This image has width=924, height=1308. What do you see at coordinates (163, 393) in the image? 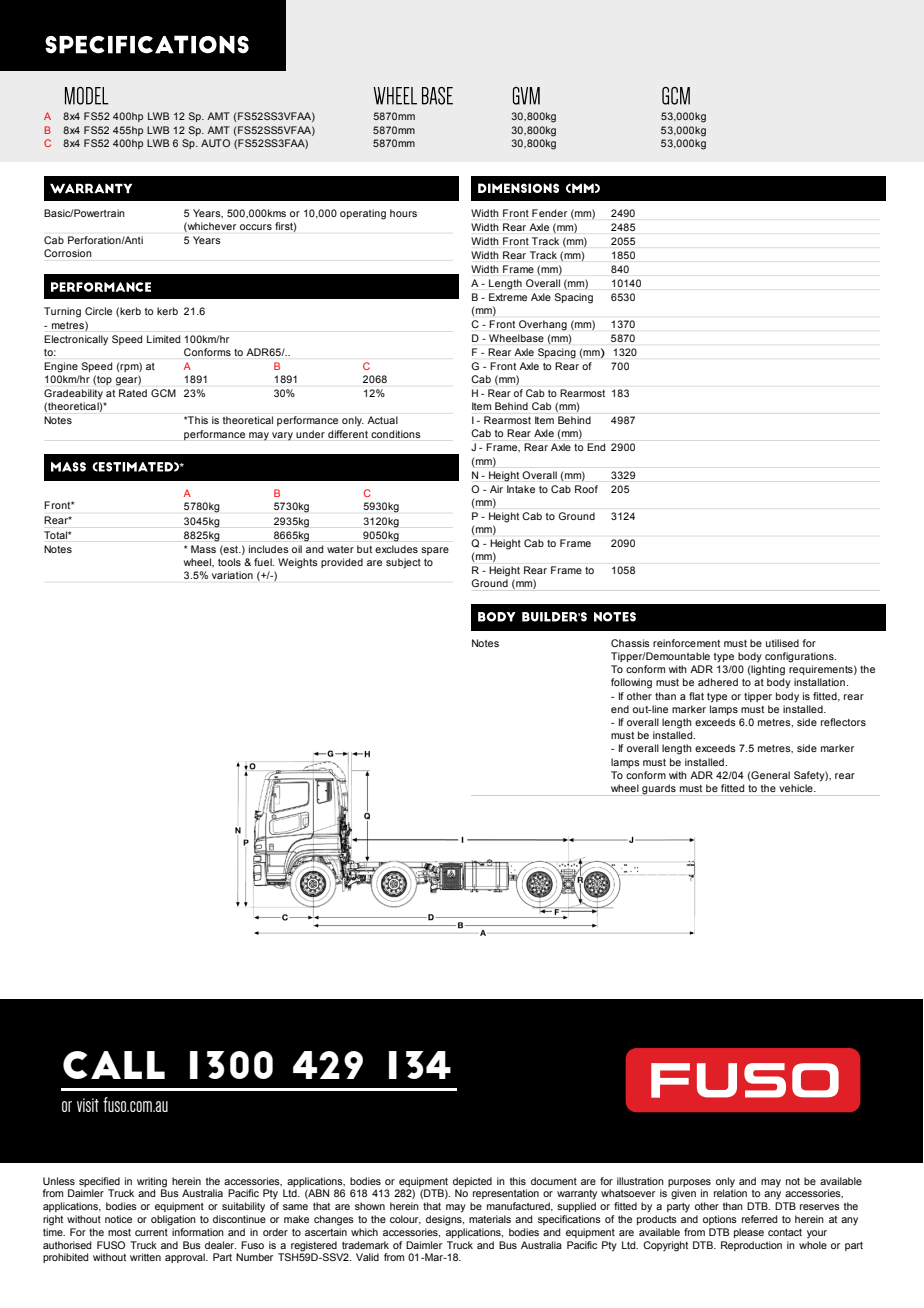
I see `GCM` at bounding box center [163, 393].
